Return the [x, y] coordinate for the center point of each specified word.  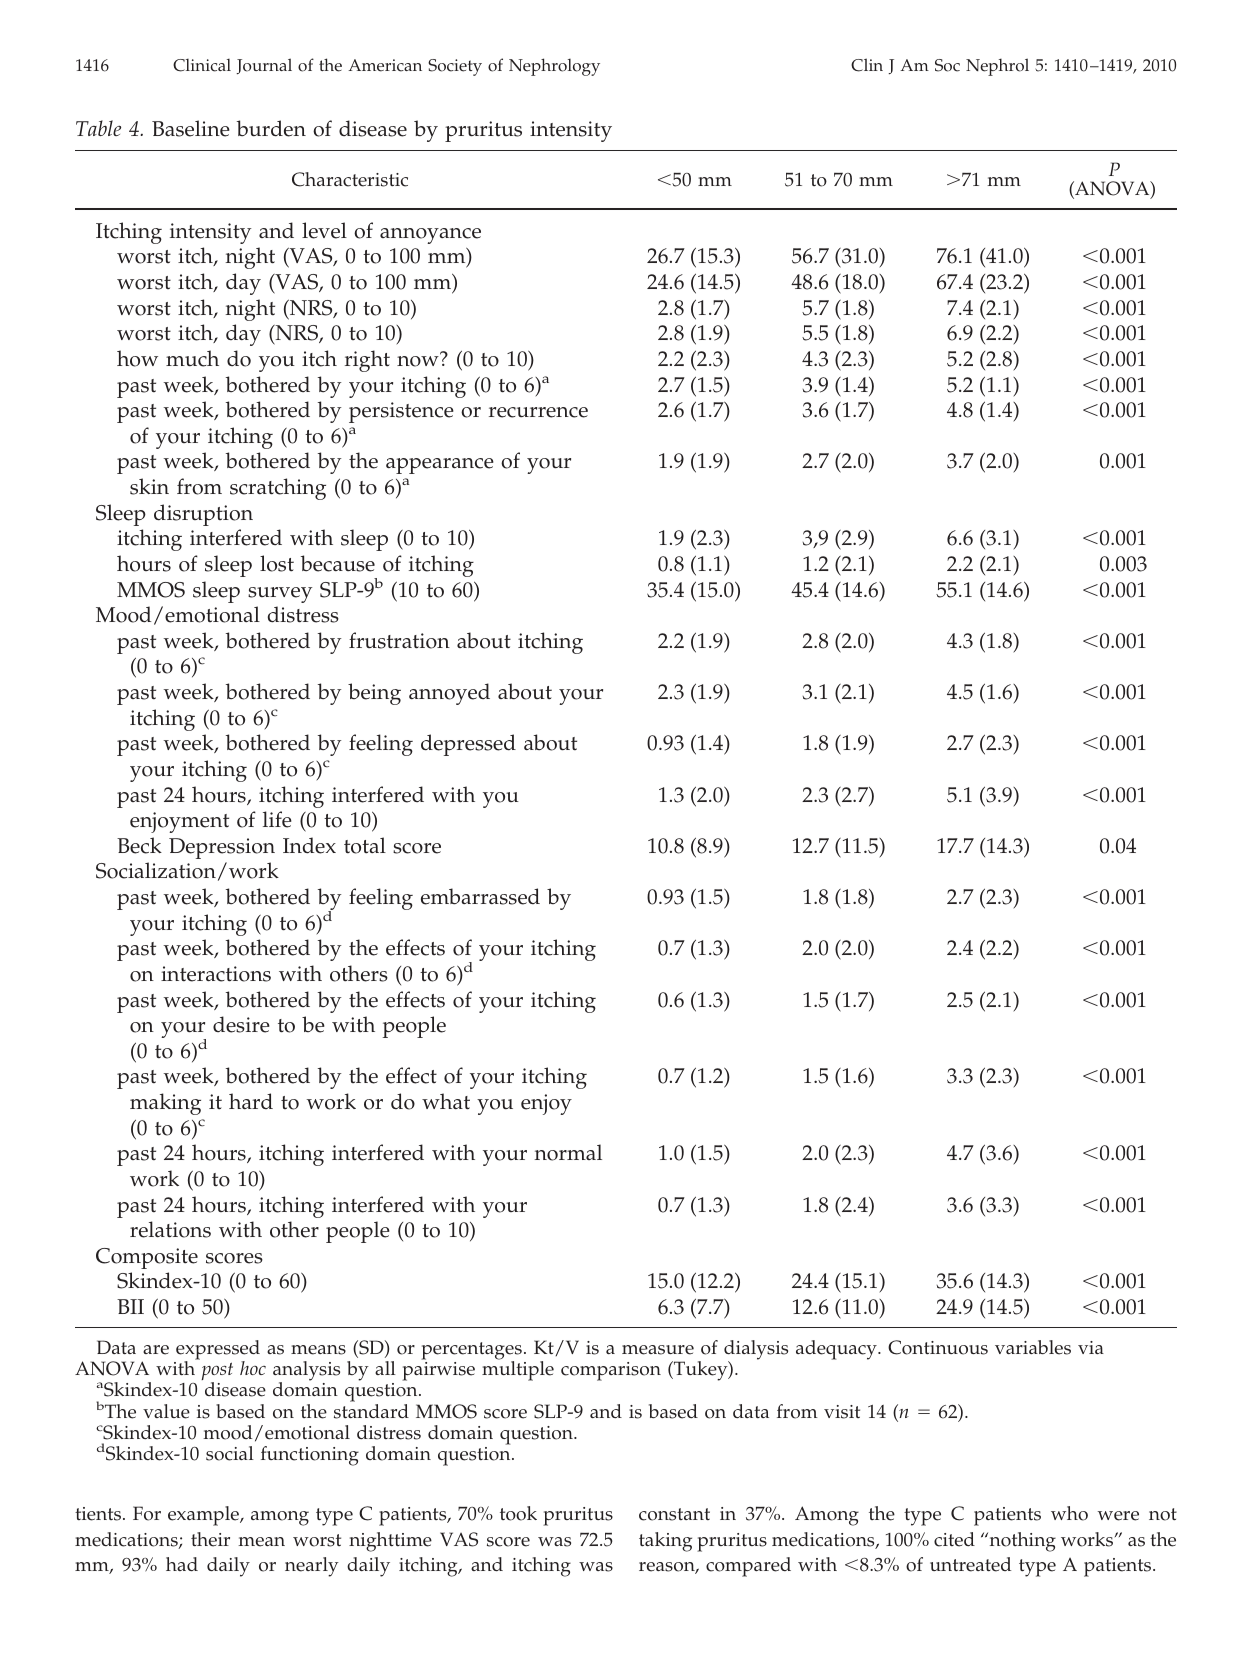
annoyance [430, 236]
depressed [468, 745]
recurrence [538, 412]
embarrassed [480, 896]
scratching [278, 489]
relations [170, 1229]
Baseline [191, 128]
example [204, 1516]
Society [455, 67]
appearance [440, 466]
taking [665, 1542]
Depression [222, 848]
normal [568, 1152]
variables [1033, 1347]
